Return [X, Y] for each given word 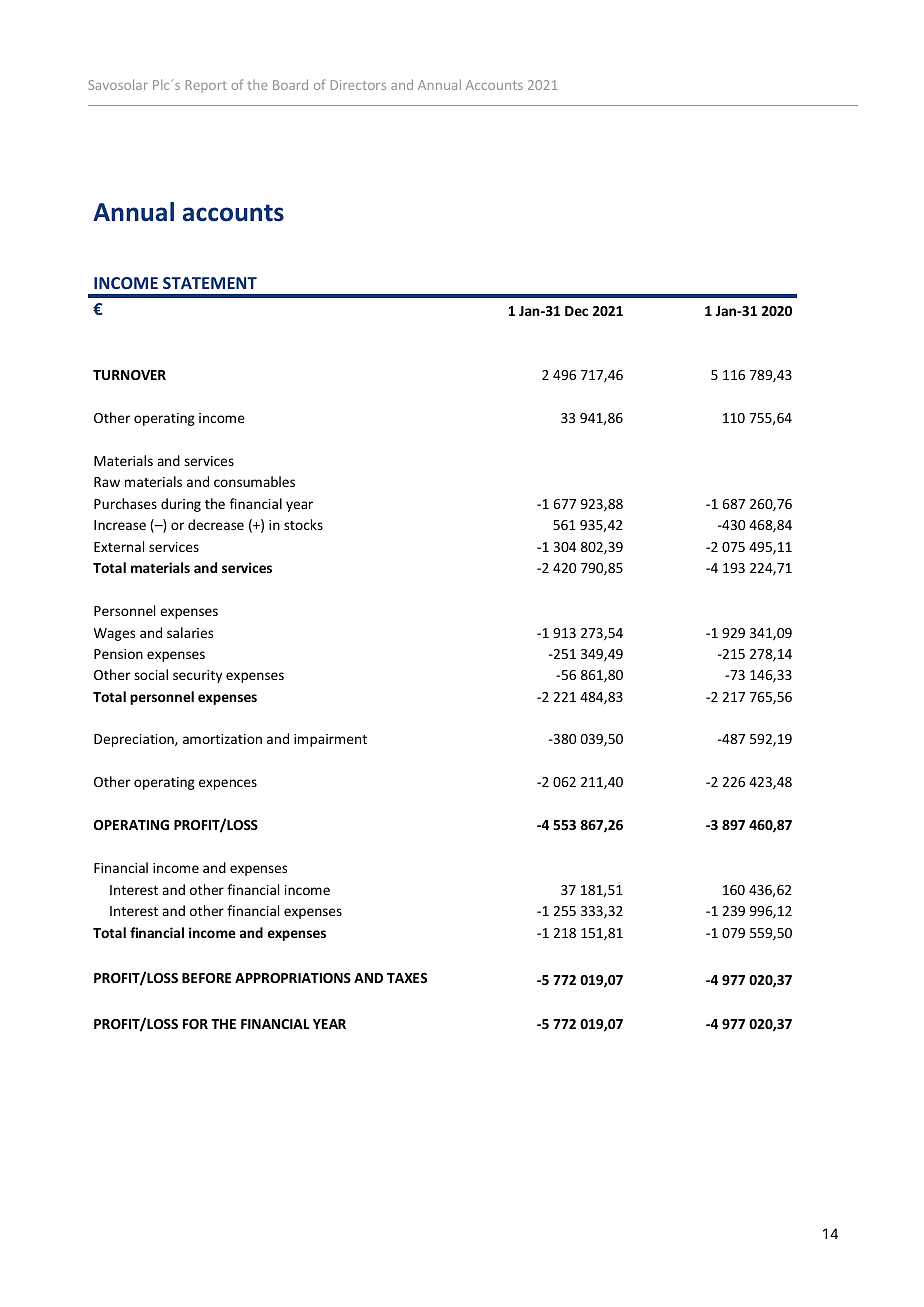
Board [290, 84]
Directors [358, 85]
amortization [222, 739]
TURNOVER [129, 375]
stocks [303, 524]
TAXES [407, 978]
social [151, 674]
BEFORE [206, 978]
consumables [254, 481]
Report [206, 86]
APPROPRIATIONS [293, 978]
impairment [330, 740]
